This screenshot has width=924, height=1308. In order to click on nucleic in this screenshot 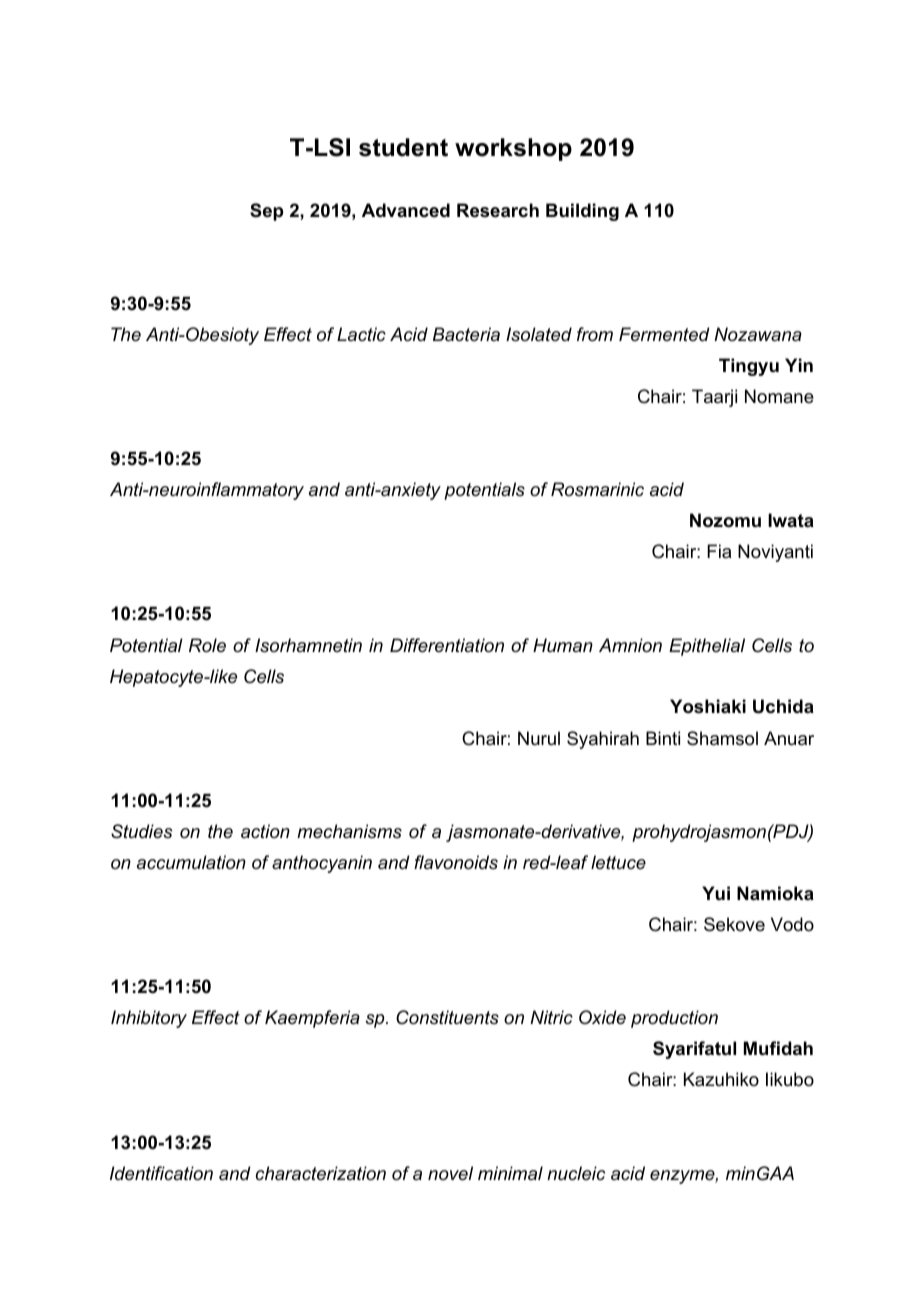, I will do `click(576, 1173)`.
